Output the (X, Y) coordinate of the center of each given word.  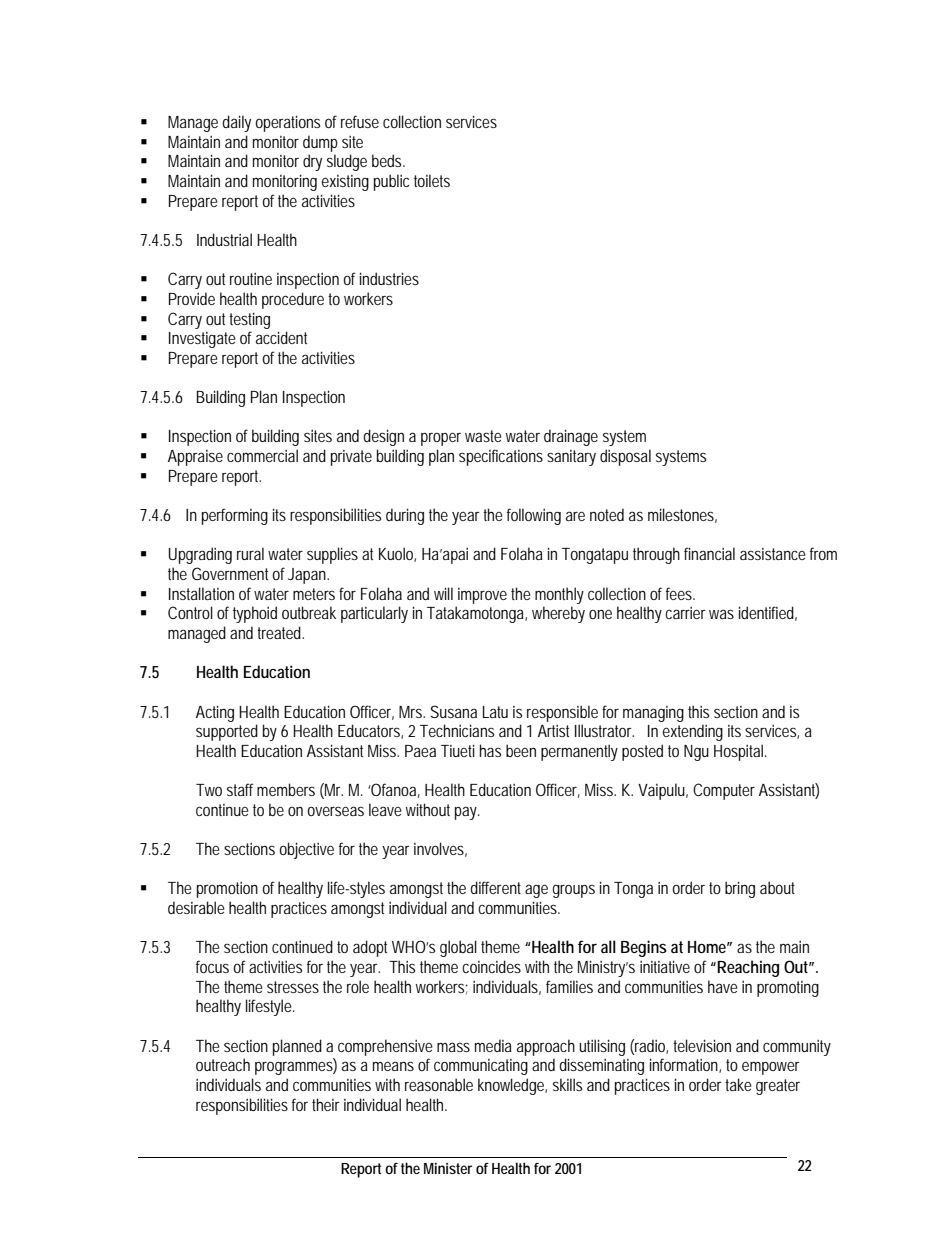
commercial (262, 455)
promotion (227, 890)
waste (483, 436)
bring (740, 889)
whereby (558, 614)
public (391, 182)
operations (287, 123)
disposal (625, 457)
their (326, 1104)
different (495, 887)
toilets (432, 180)
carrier (685, 613)
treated (280, 632)
